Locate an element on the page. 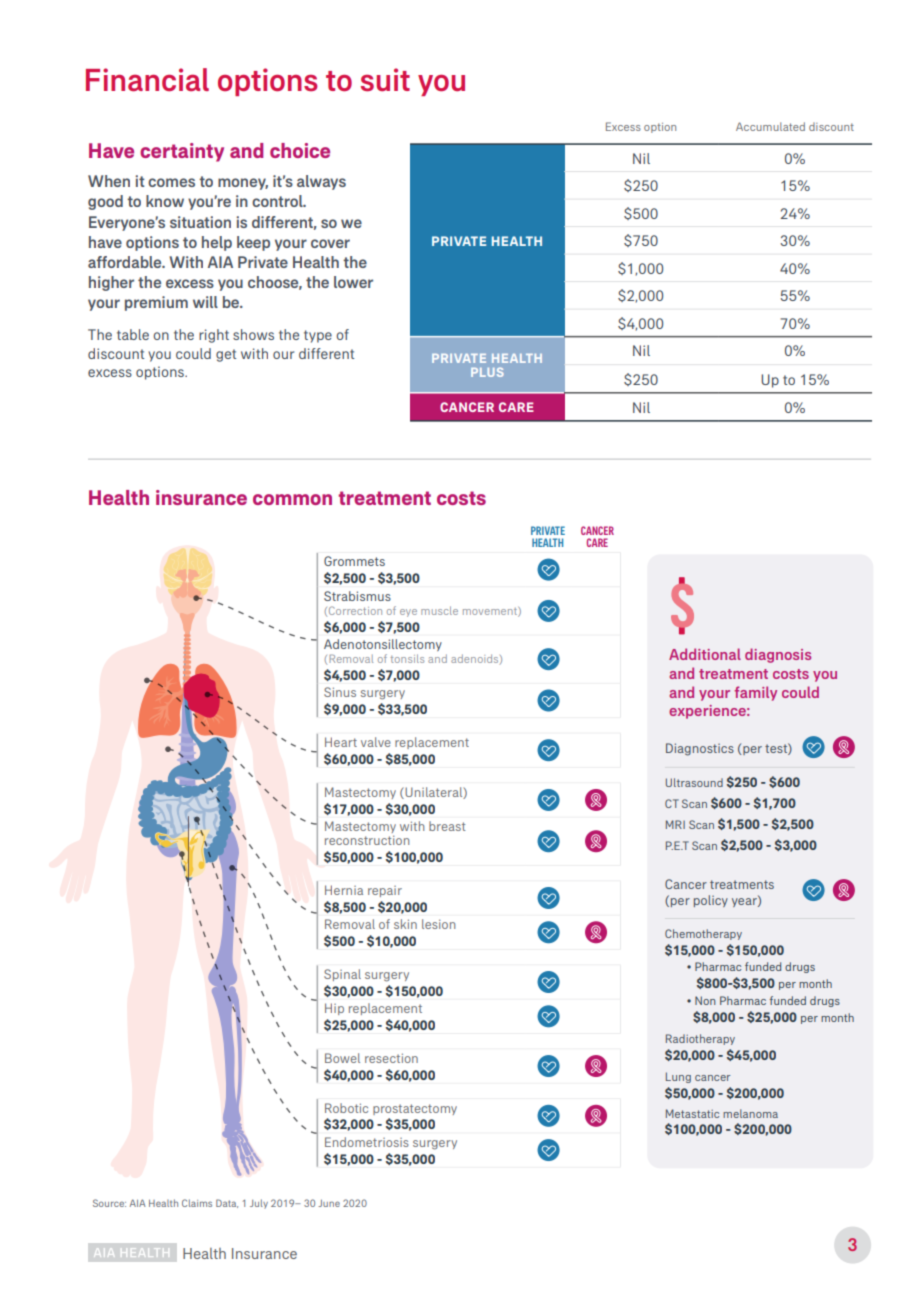 The width and height of the document is (924, 1308). suit is located at coordinates (385, 80).
